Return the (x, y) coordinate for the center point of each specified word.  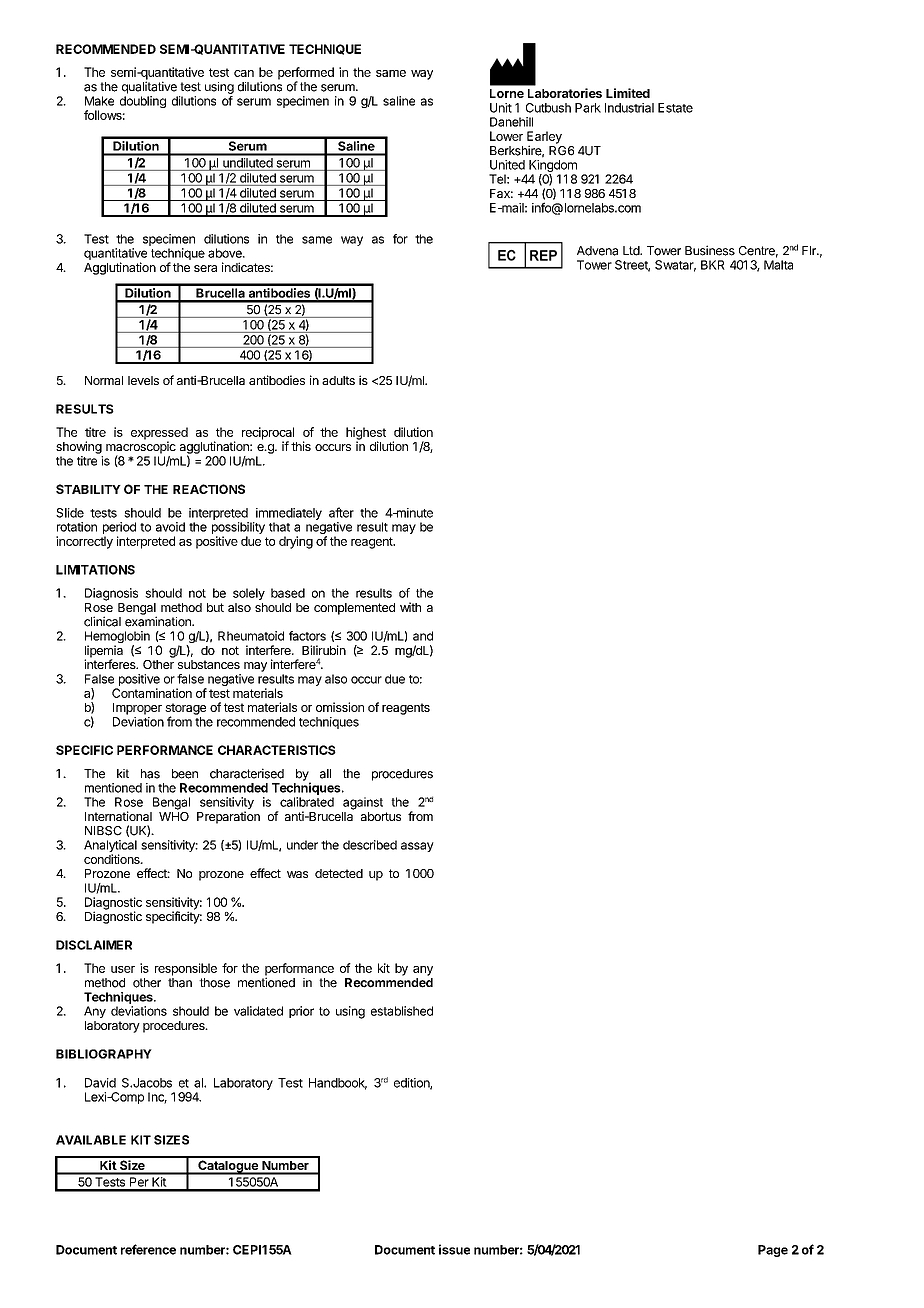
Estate (675, 108)
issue (454, 1249)
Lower (506, 136)
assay (417, 847)
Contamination (152, 693)
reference (148, 1249)
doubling (143, 102)
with (410, 607)
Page (773, 1251)
